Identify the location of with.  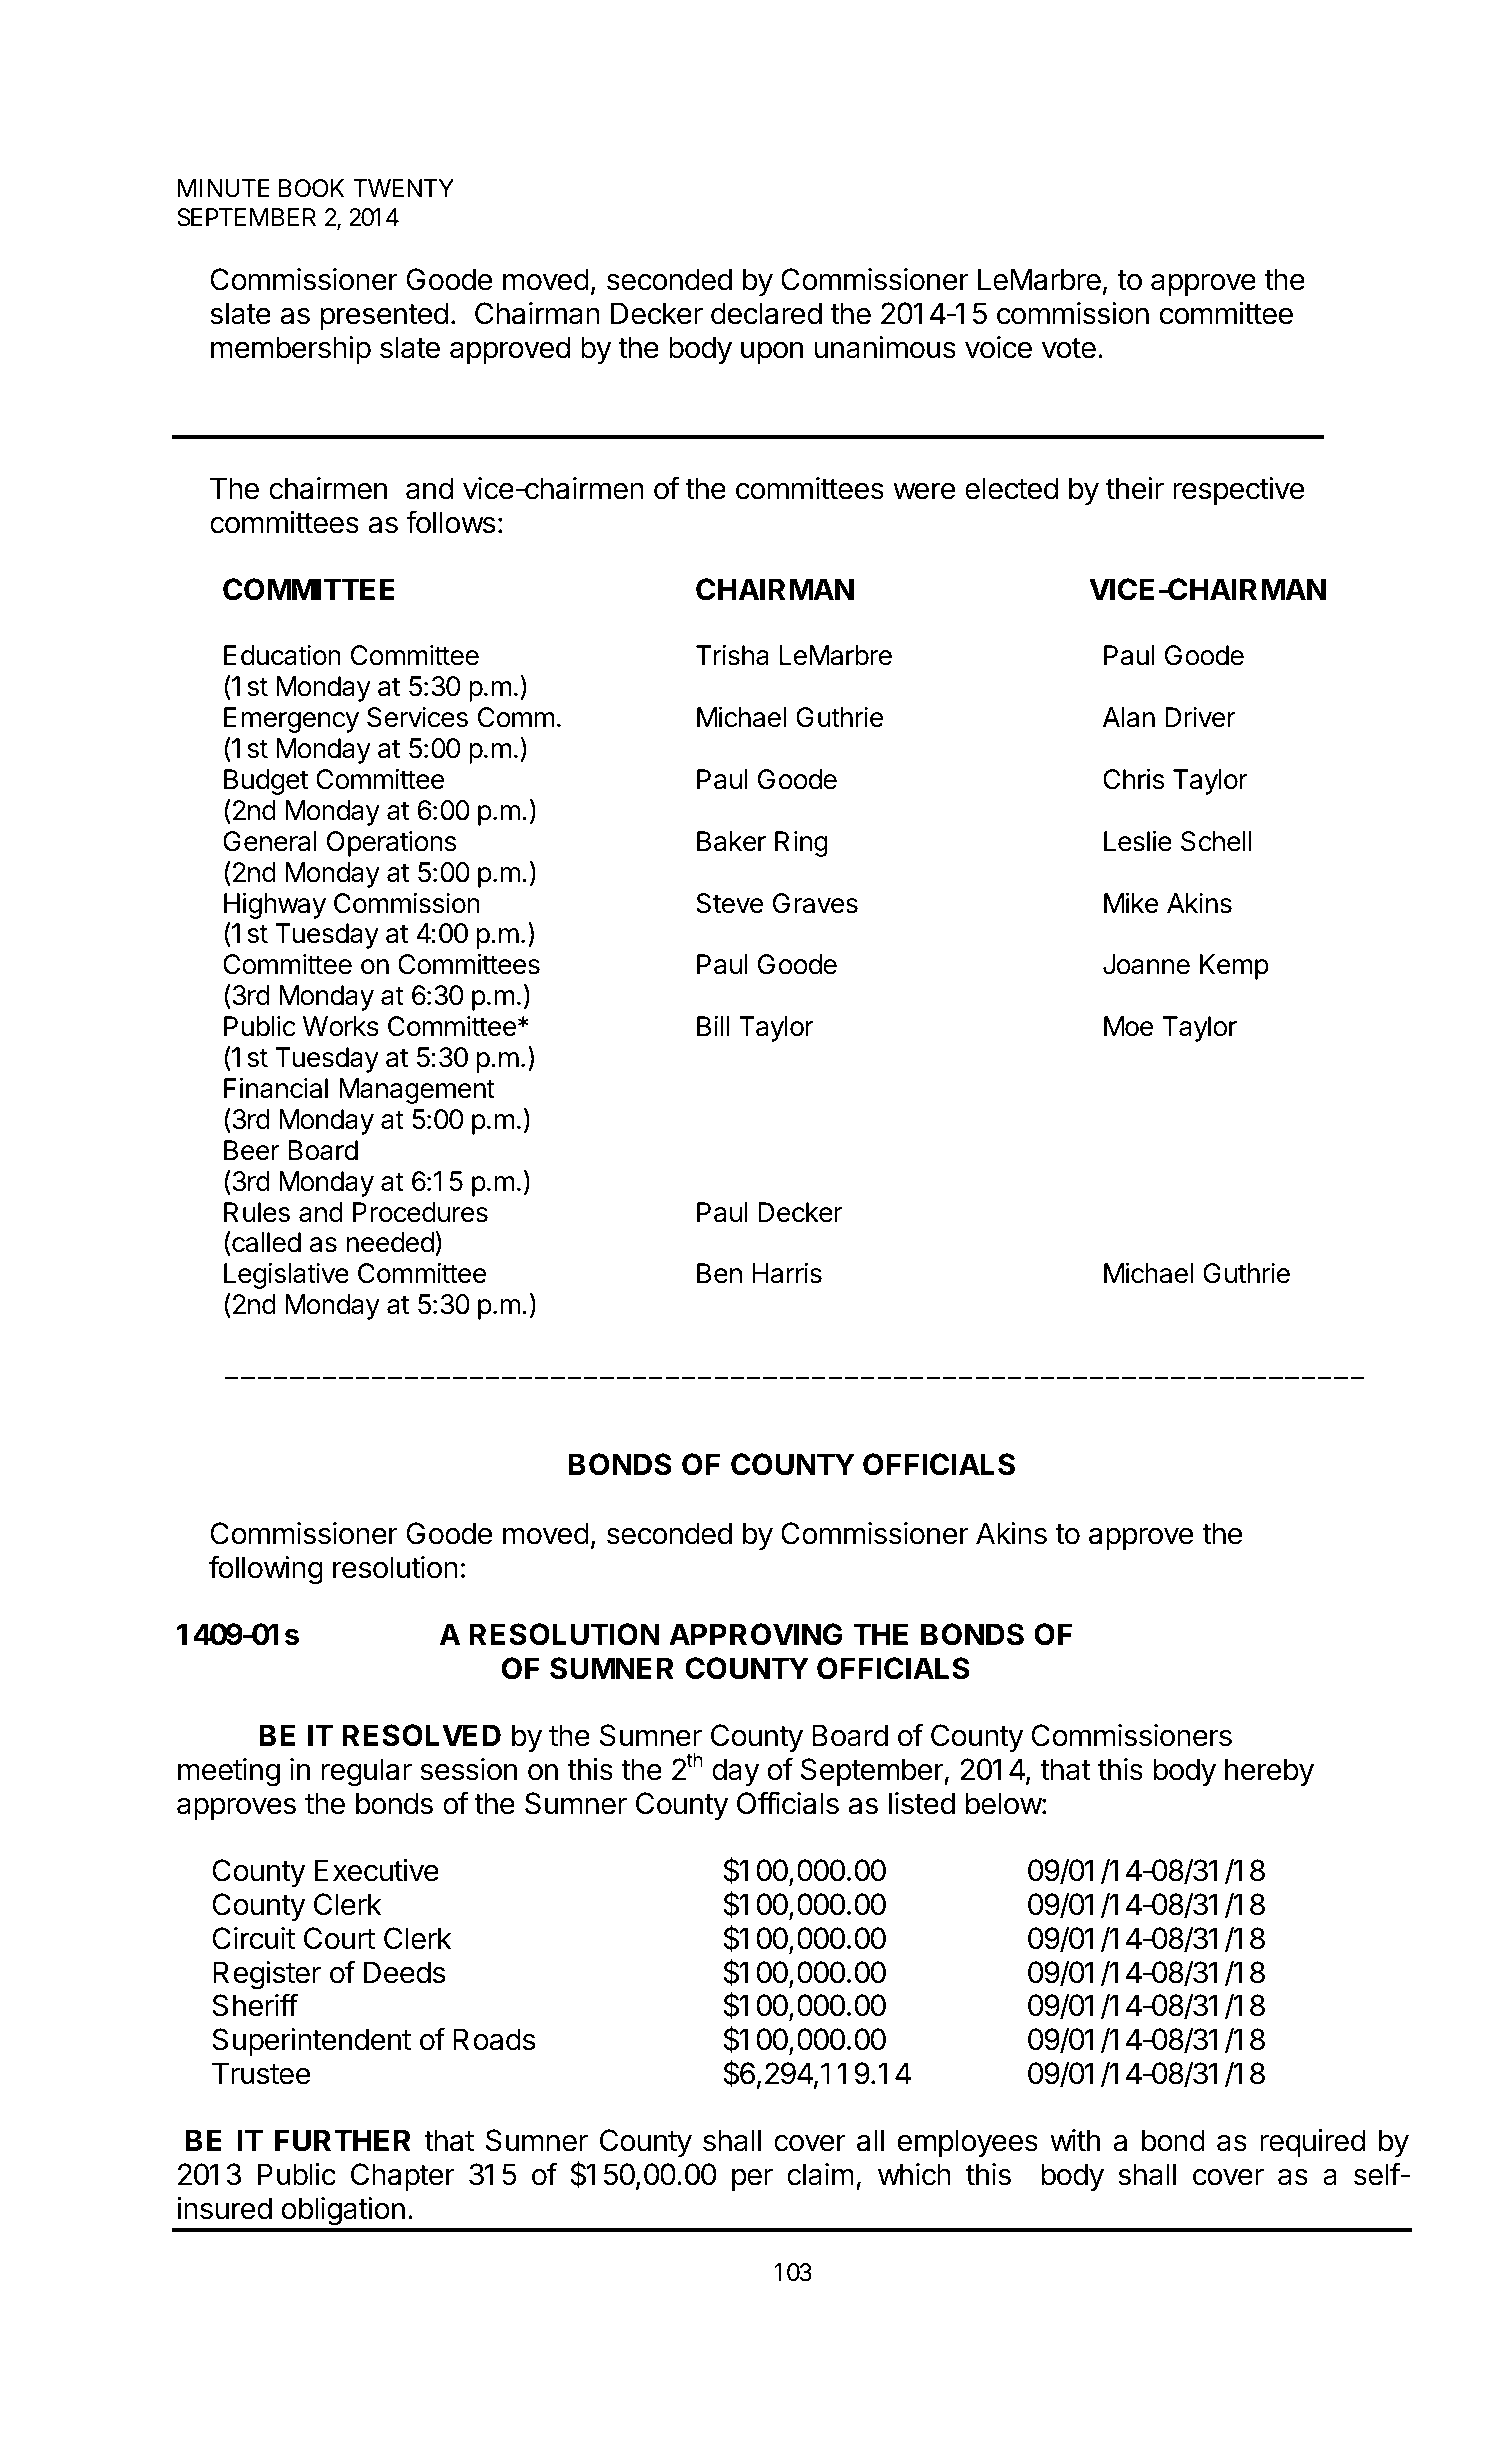
(1075, 2140).
